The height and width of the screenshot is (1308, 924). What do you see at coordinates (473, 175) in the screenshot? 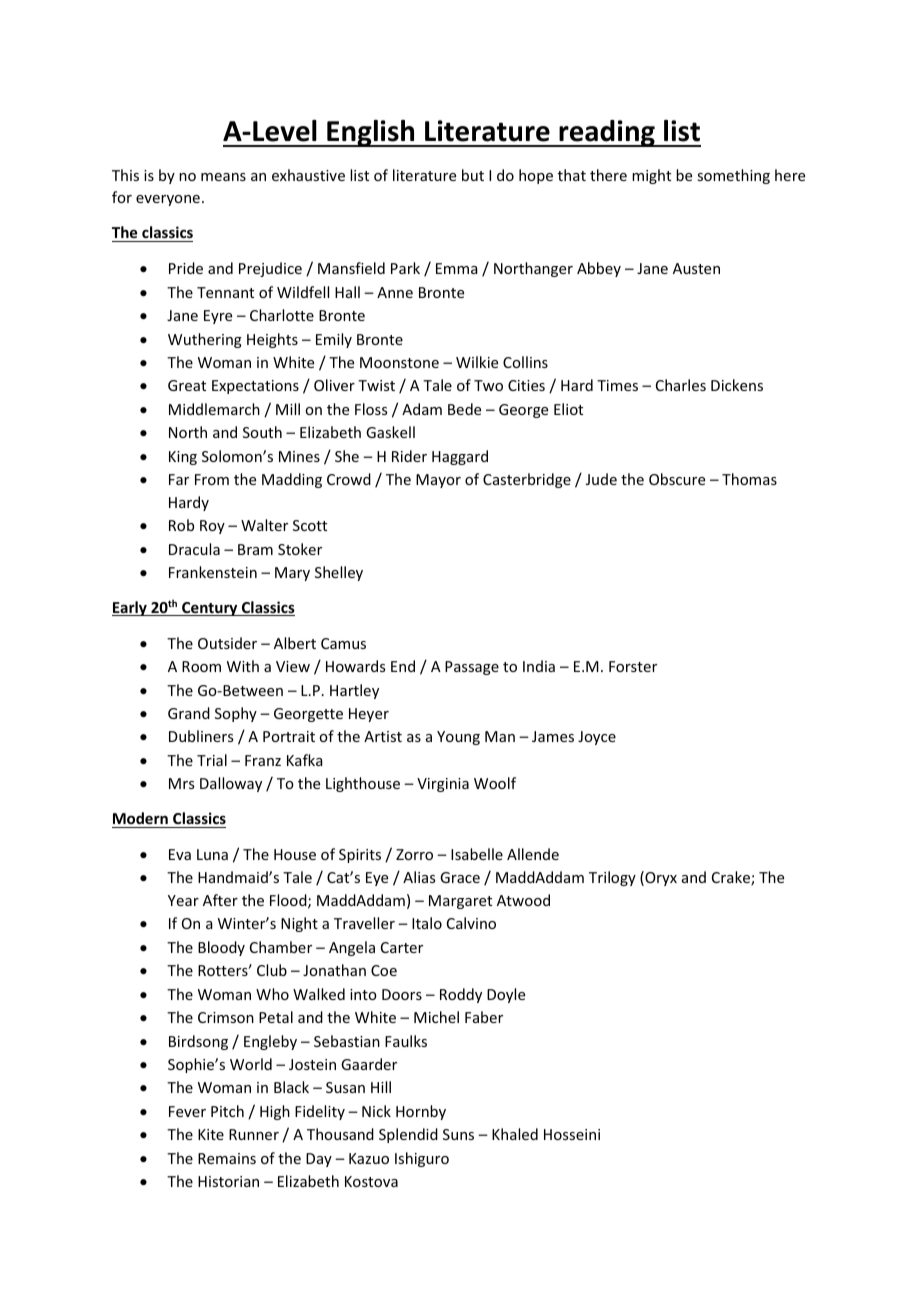
I see `but` at bounding box center [473, 175].
